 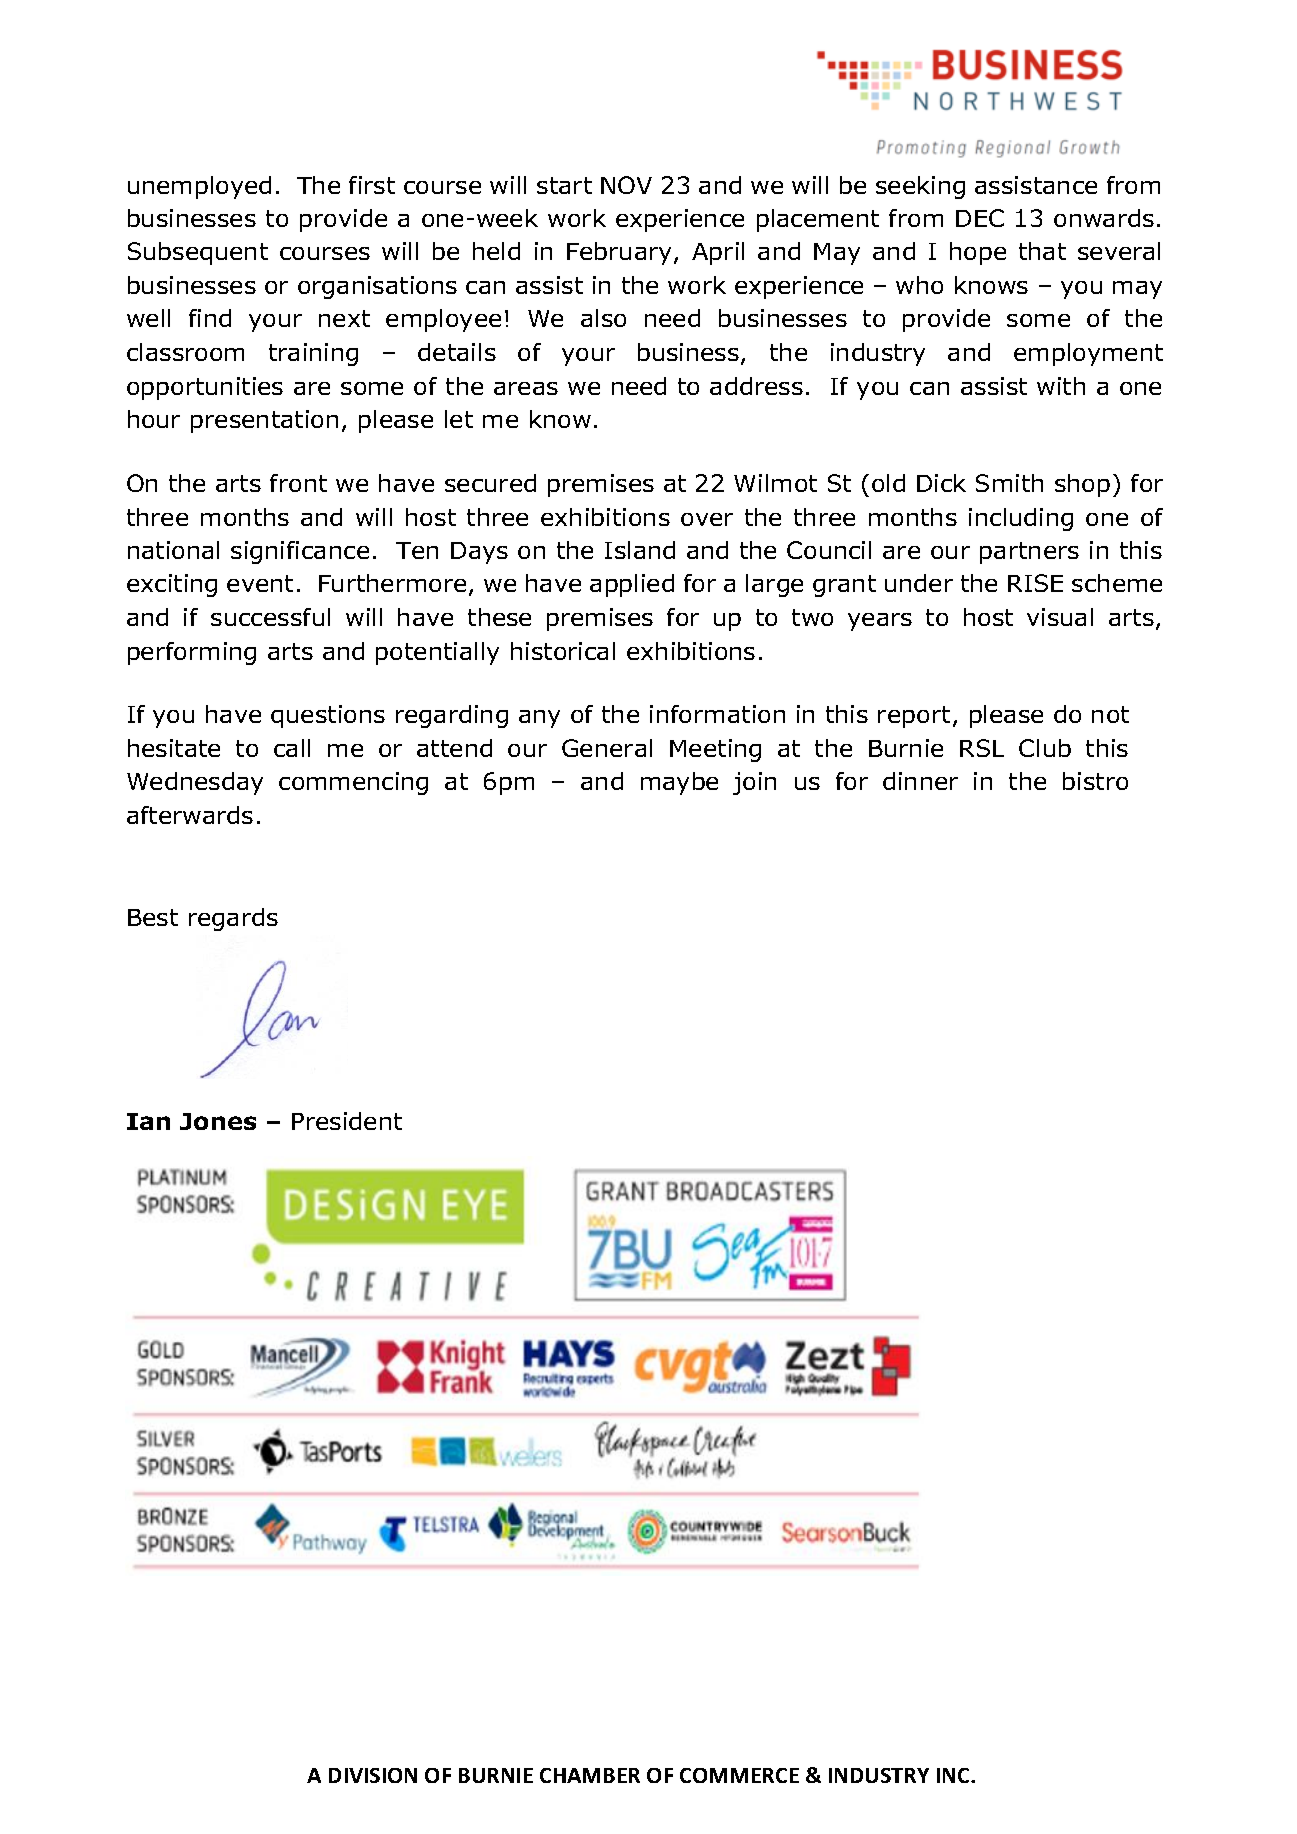 What do you see at coordinates (292, 748) in the screenshot?
I see `call` at bounding box center [292, 748].
